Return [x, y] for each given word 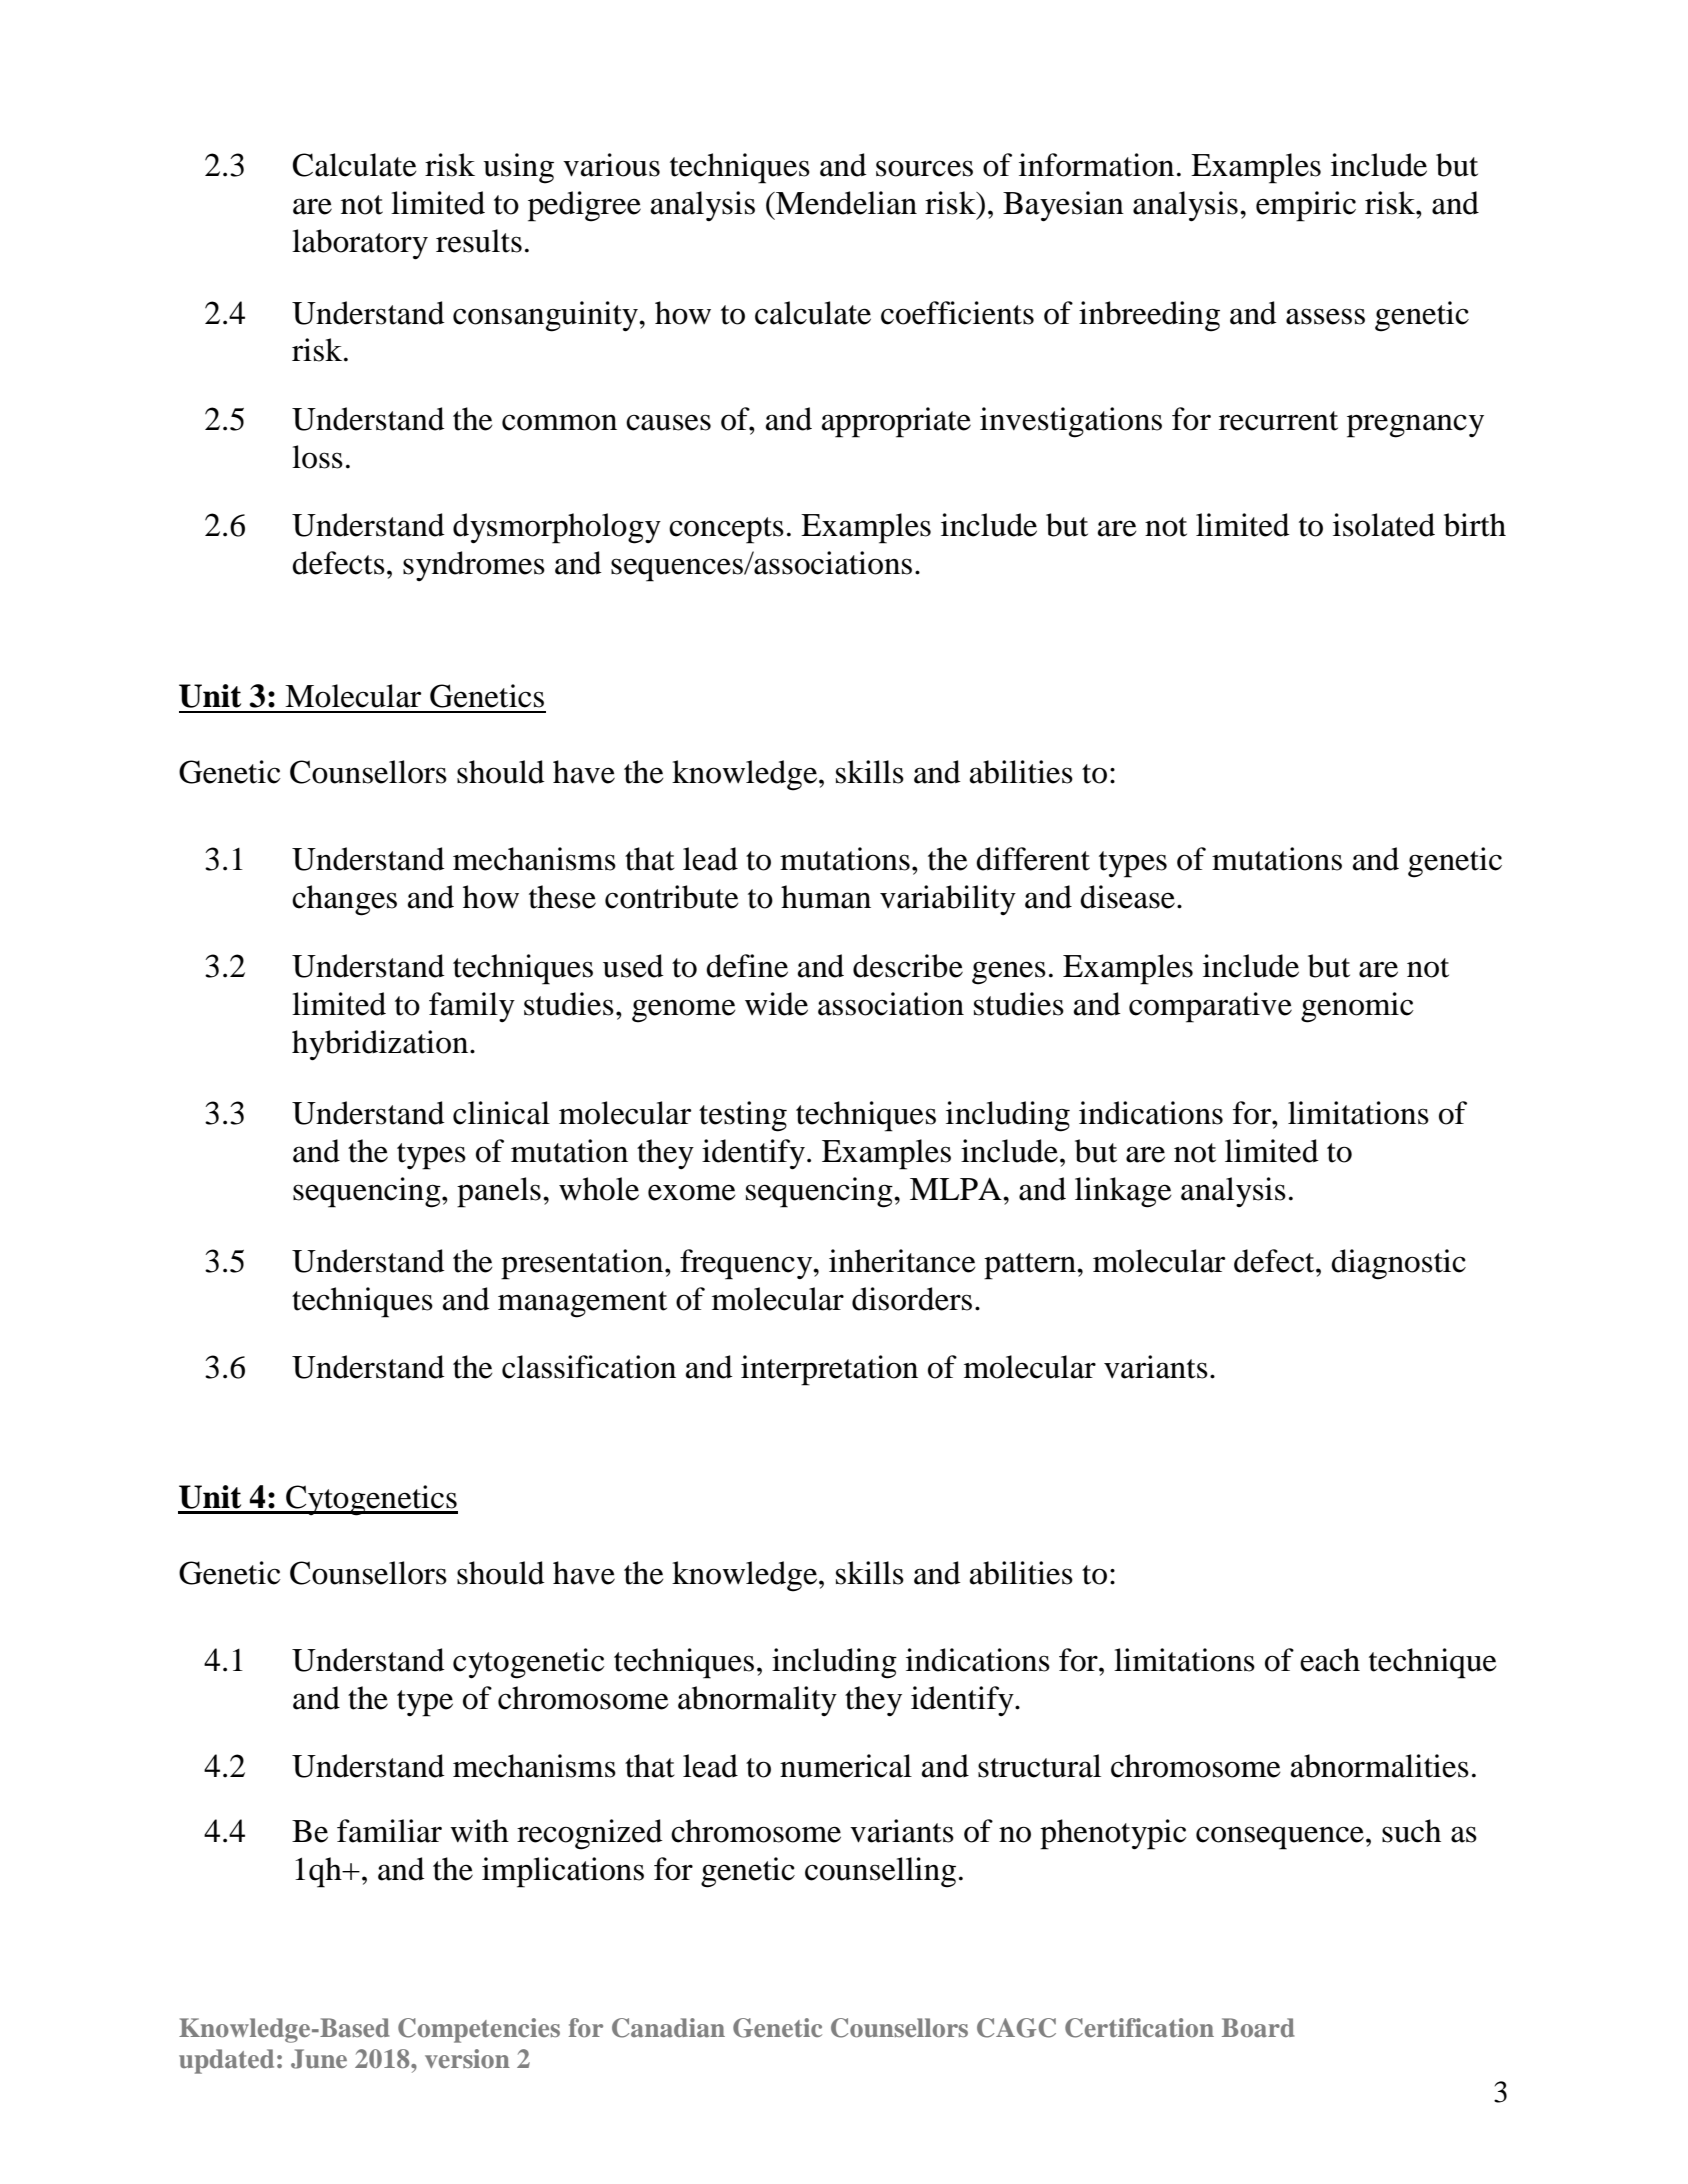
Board [1258, 2027]
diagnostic [1398, 1264]
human [826, 897]
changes [344, 900]
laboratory [360, 244]
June [319, 2059]
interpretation [829, 1370]
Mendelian [845, 203]
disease [1127, 897]
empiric [1306, 206]
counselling [880, 1872]
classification [589, 1367]
